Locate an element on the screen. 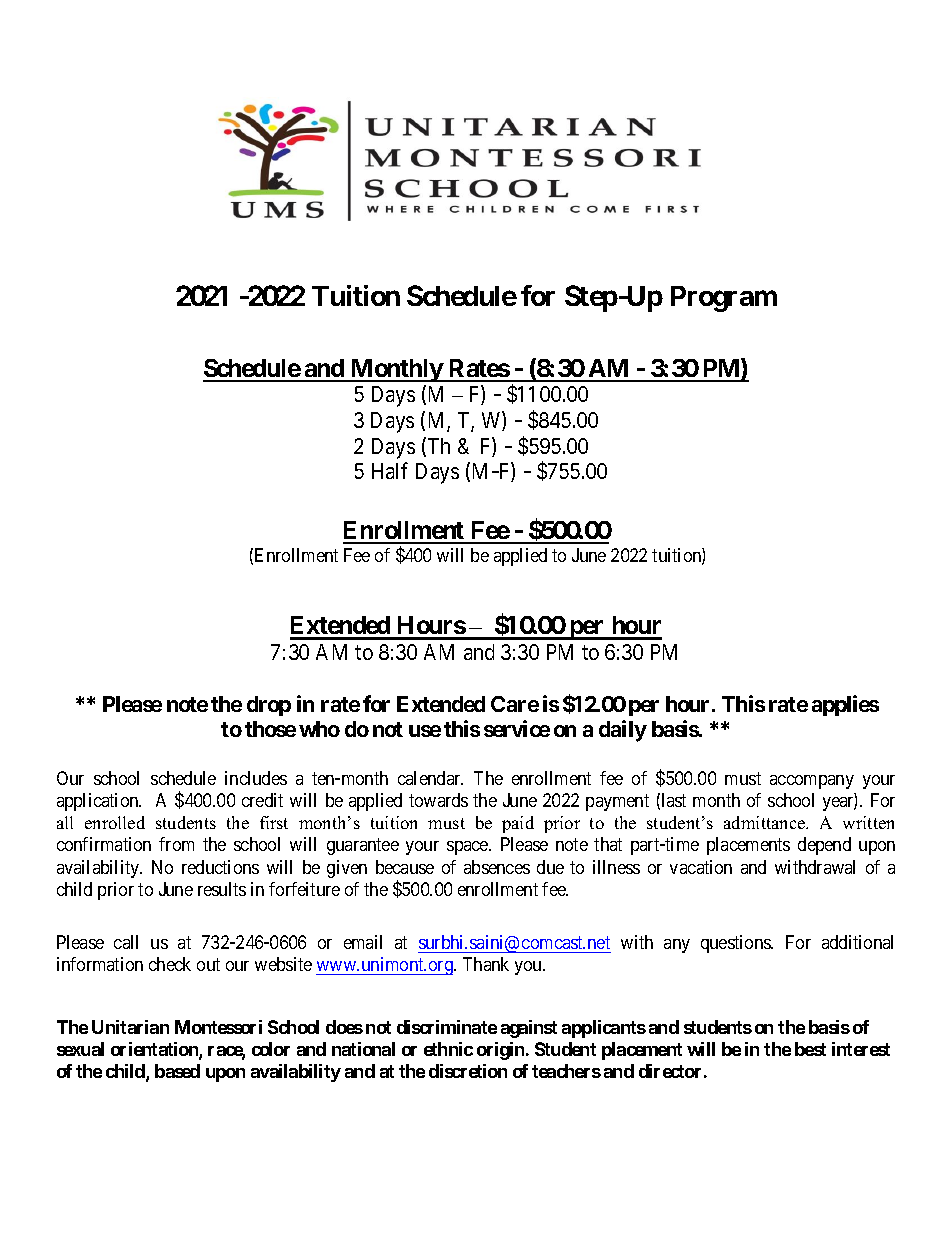 The image size is (952, 1233). who is located at coordinates (319, 729).
